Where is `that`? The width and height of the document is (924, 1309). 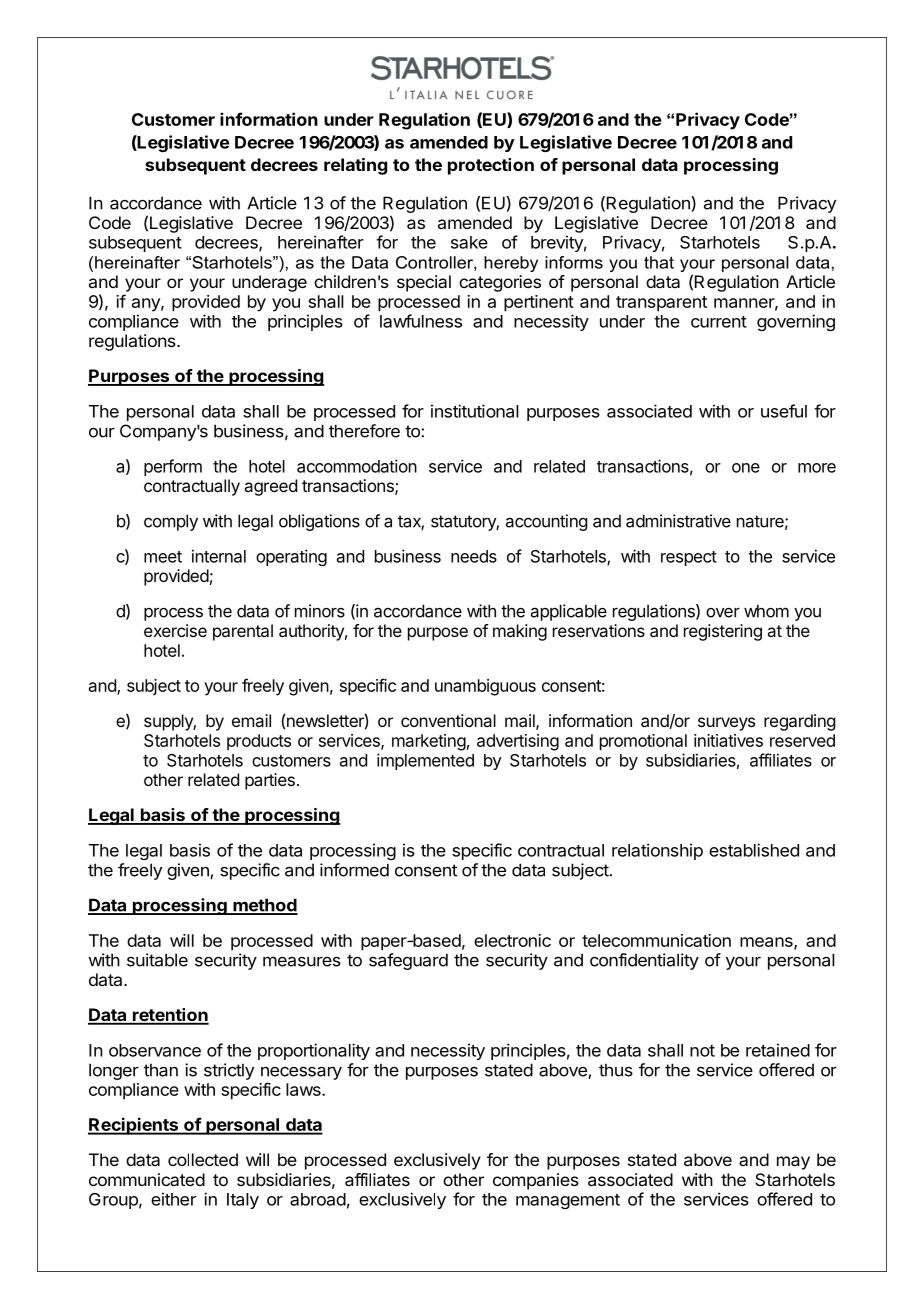 that is located at coordinates (659, 262).
